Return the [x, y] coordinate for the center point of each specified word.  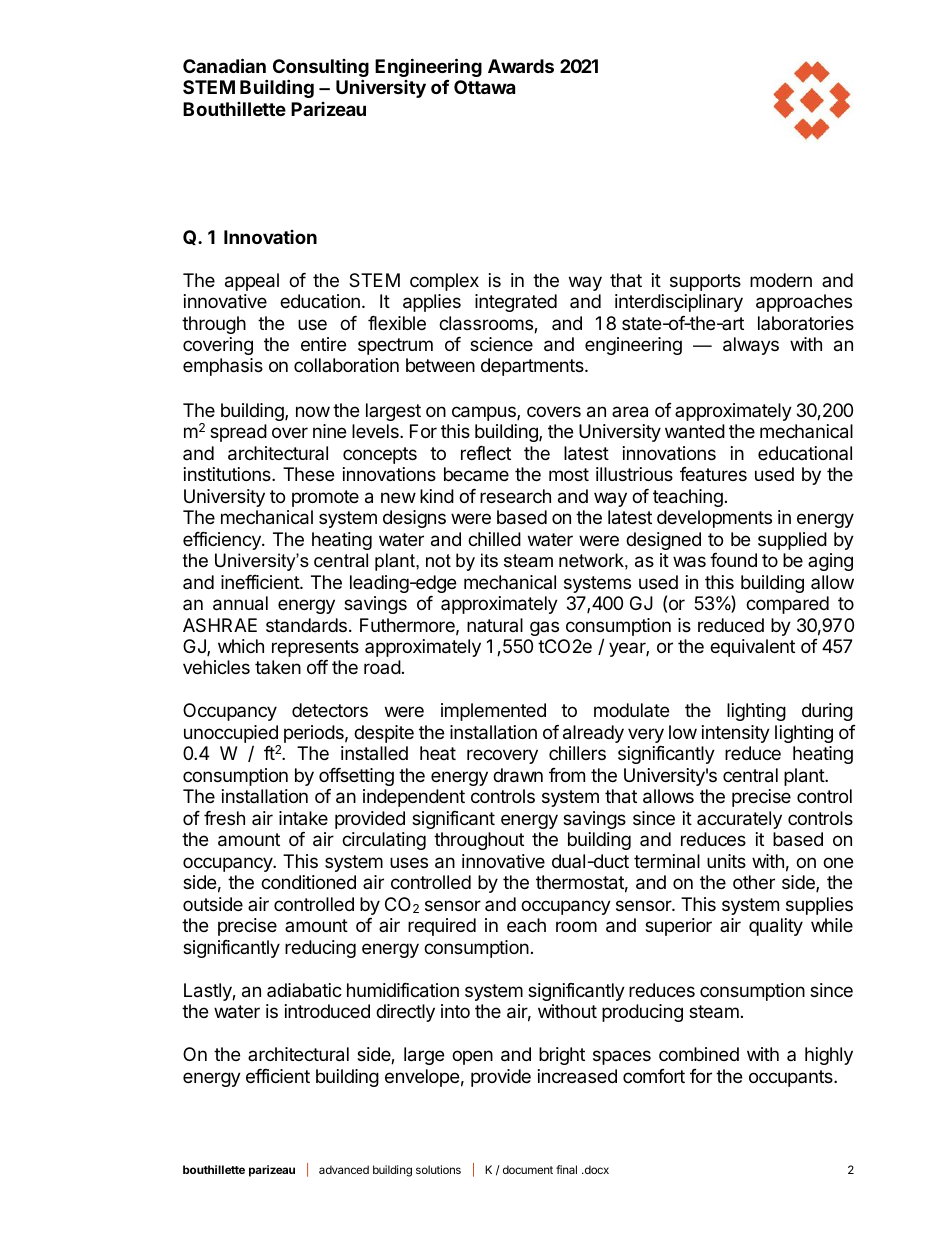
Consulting [321, 69]
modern [781, 280]
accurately [739, 820]
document [528, 1169]
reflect [486, 453]
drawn [518, 775]
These [308, 474]
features [713, 474]
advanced [344, 1169]
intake [303, 818]
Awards [521, 66]
